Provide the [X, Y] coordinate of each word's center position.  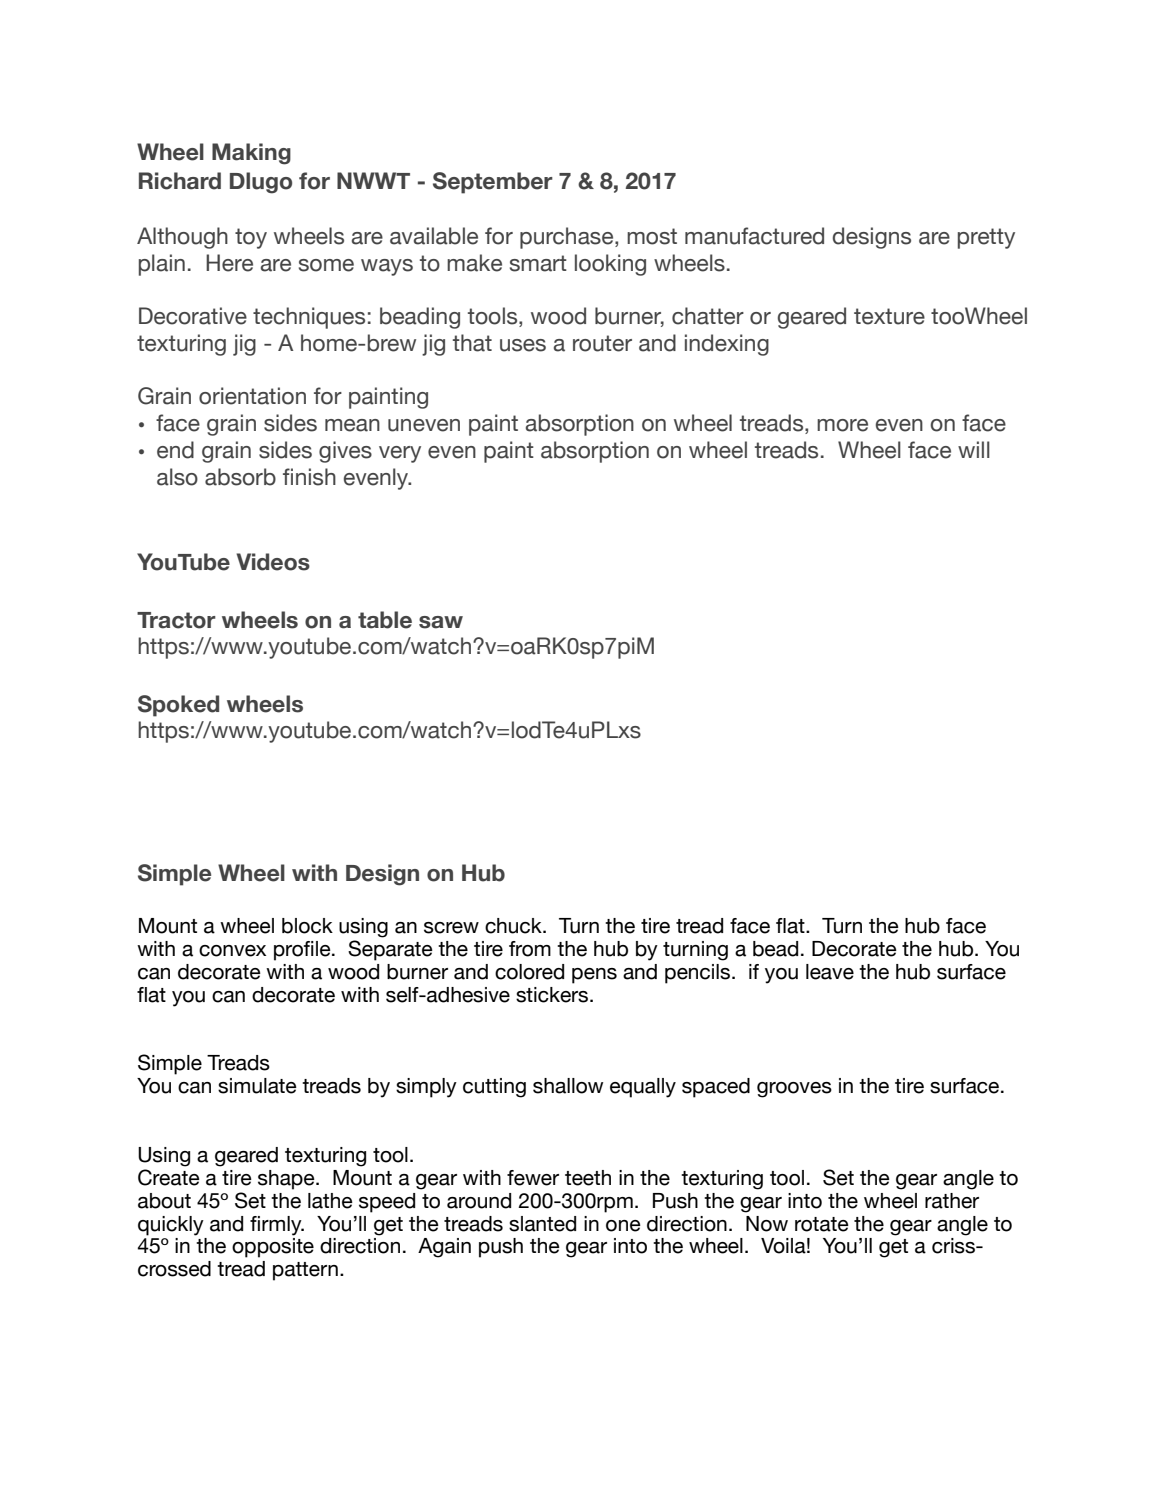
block [307, 926]
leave [830, 972]
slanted [542, 1224]
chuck [514, 926]
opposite [273, 1248]
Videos [273, 562]
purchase [568, 238]
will [974, 449]
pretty [986, 238]
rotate [822, 1224]
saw [441, 622]
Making [251, 154]
